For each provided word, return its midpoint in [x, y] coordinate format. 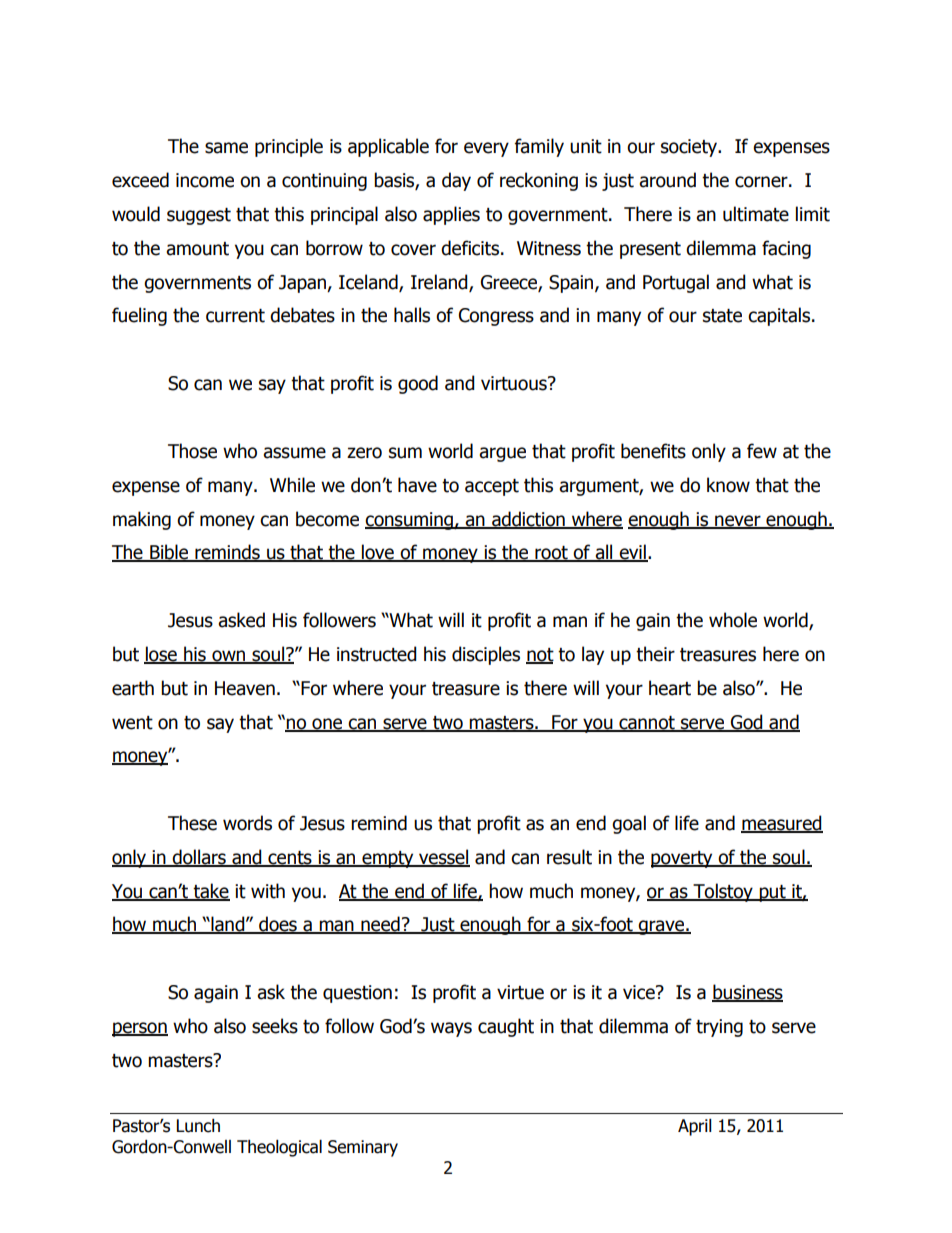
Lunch [198, 1126]
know [728, 485]
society [690, 148]
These [192, 823]
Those [192, 451]
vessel [443, 857]
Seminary [363, 1148]
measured [782, 824]
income [205, 180]
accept [492, 487]
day [456, 181]
